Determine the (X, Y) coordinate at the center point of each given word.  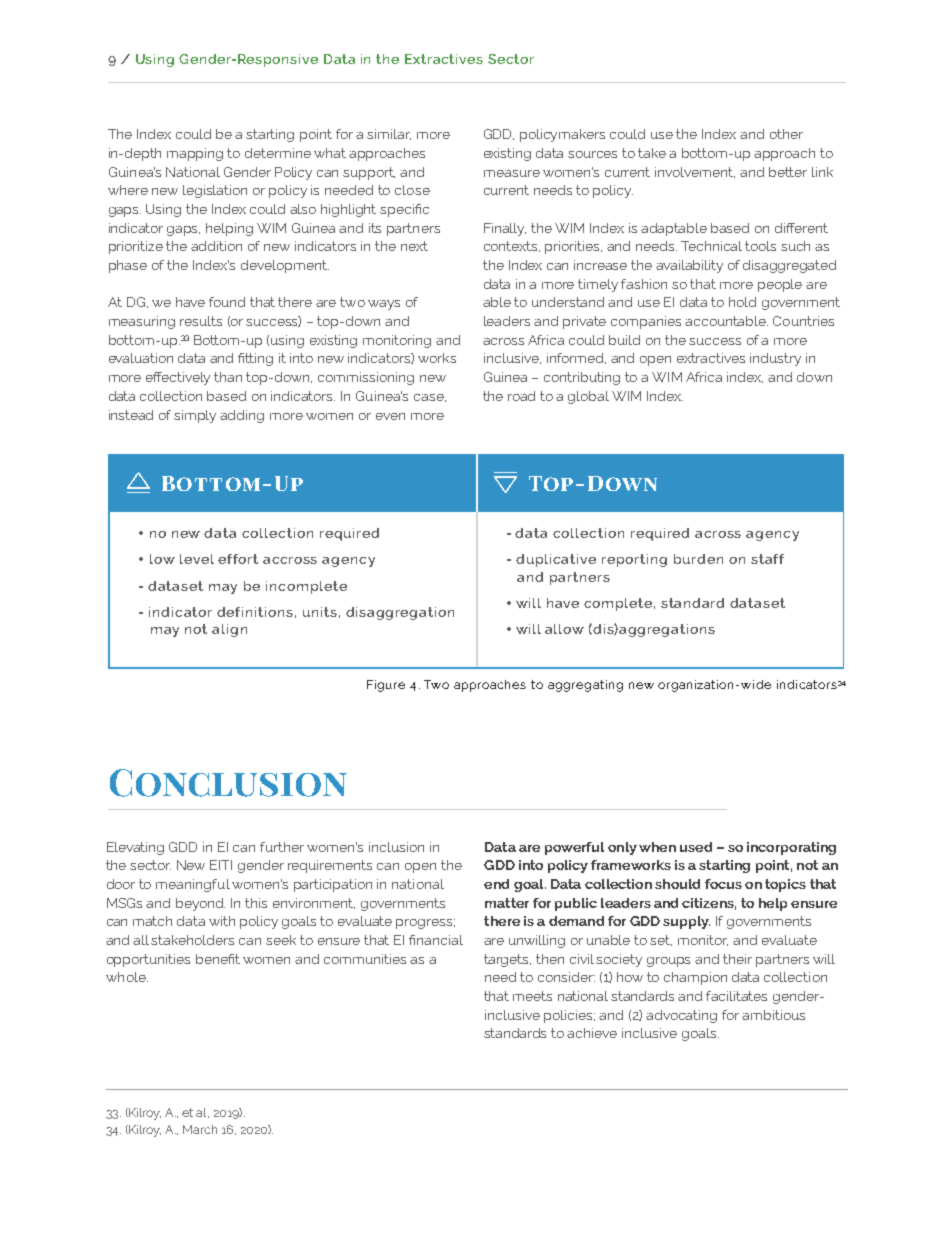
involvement (695, 172)
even (390, 416)
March (200, 1129)
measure (512, 173)
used (696, 847)
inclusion (396, 847)
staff (767, 559)
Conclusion (228, 783)
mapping (195, 154)
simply (195, 416)
